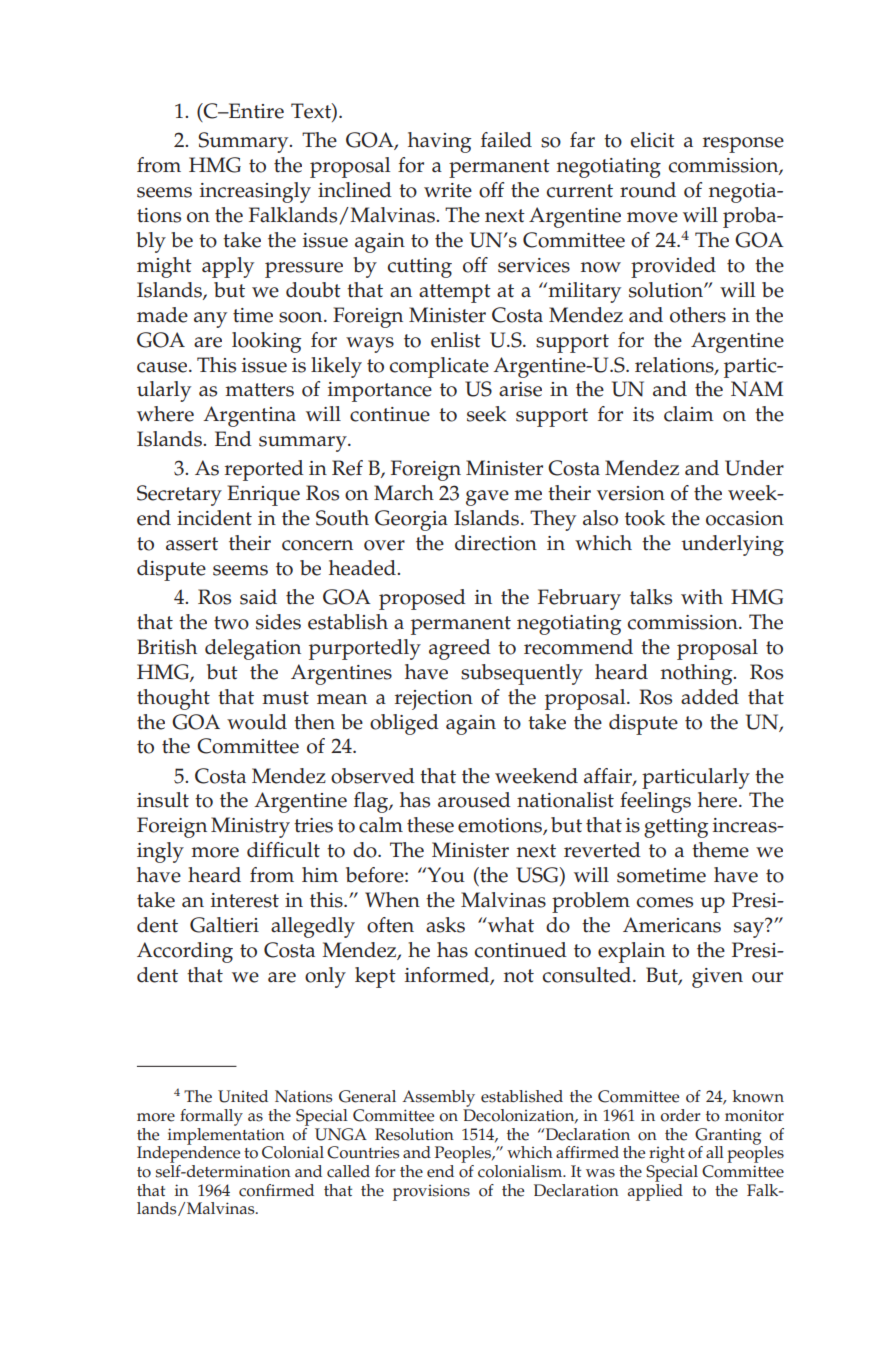 This document has width=896, height=1345. Describe the element at coordinates (263, 495) in the document. I see `Enrique` at that location.
